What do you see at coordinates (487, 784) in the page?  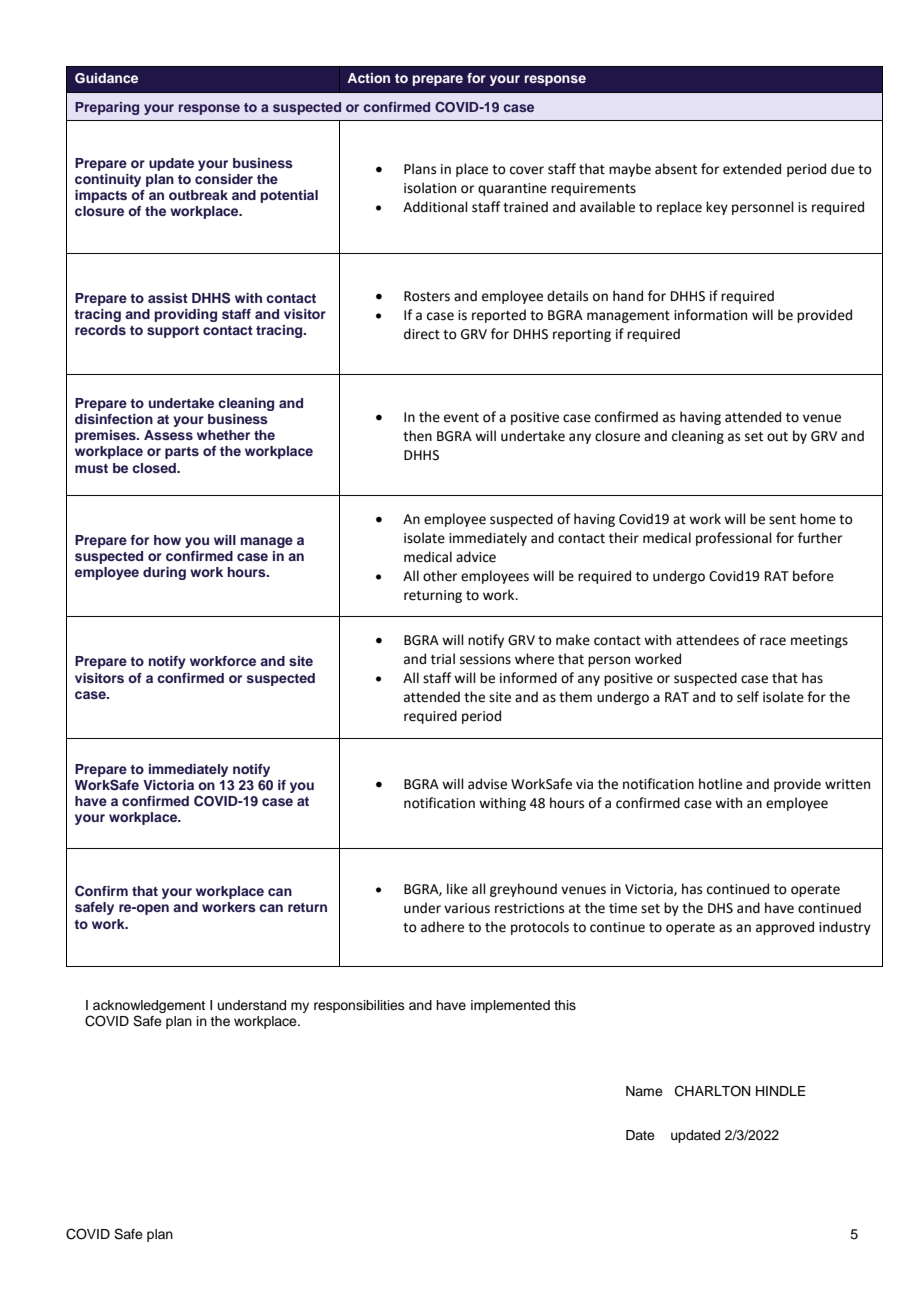 I see `advise` at bounding box center [487, 784].
